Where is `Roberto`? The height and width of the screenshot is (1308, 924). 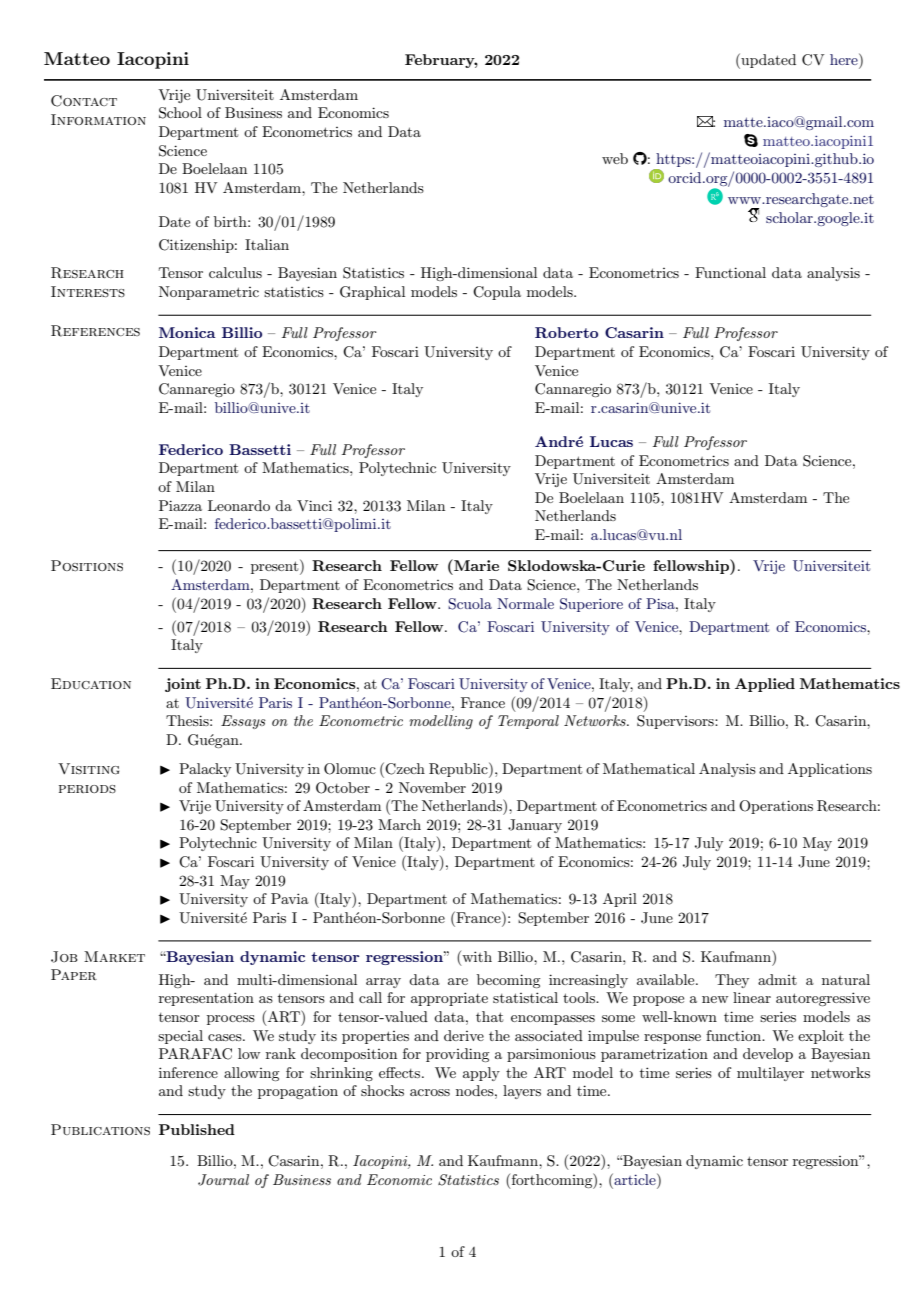
Roberto is located at coordinates (566, 332).
